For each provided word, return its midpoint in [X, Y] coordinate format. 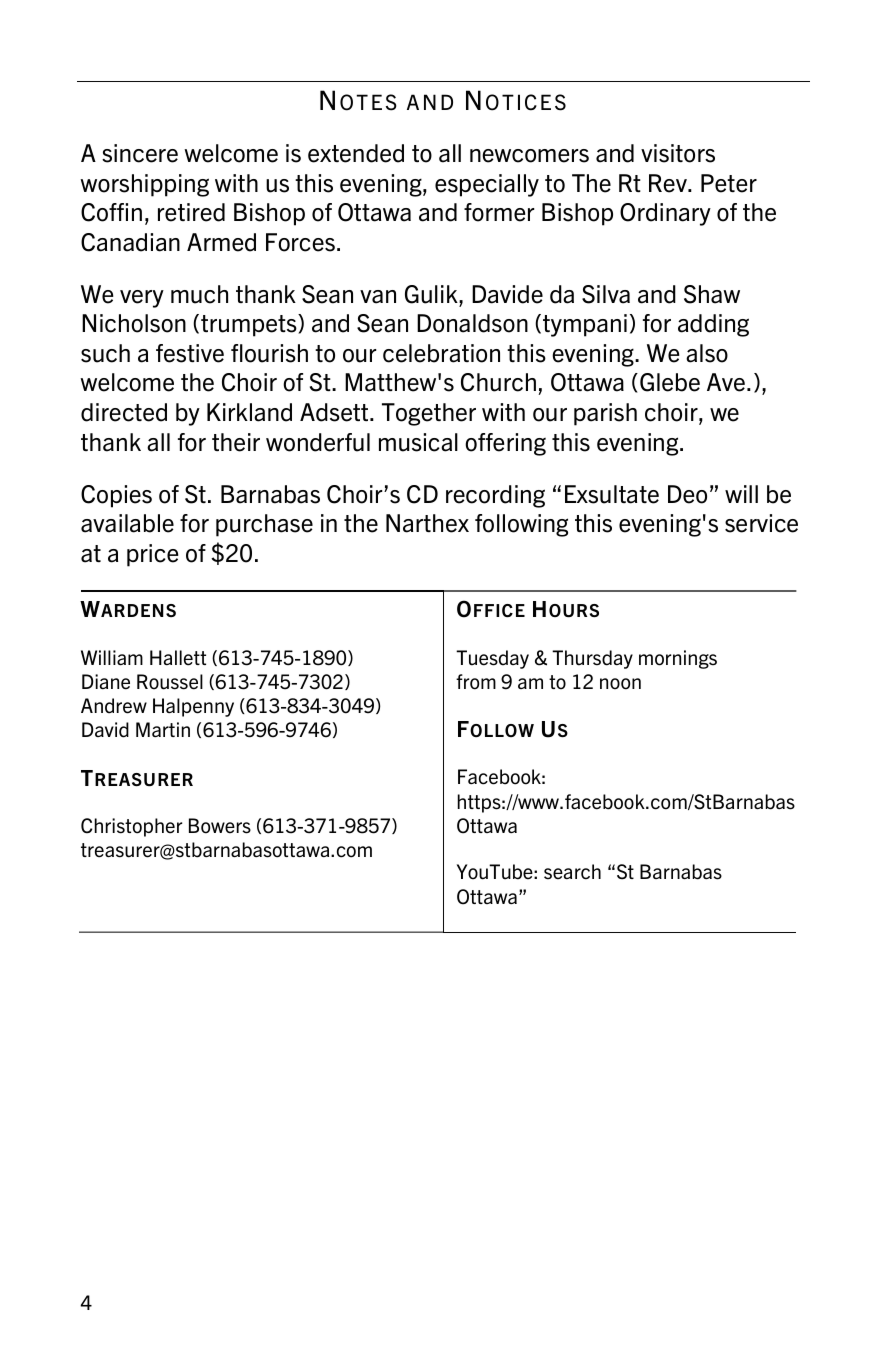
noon [620, 684]
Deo [687, 494]
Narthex [427, 523]
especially [487, 185]
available [127, 523]
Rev [669, 183]
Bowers [220, 826]
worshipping [144, 185]
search [572, 872]
